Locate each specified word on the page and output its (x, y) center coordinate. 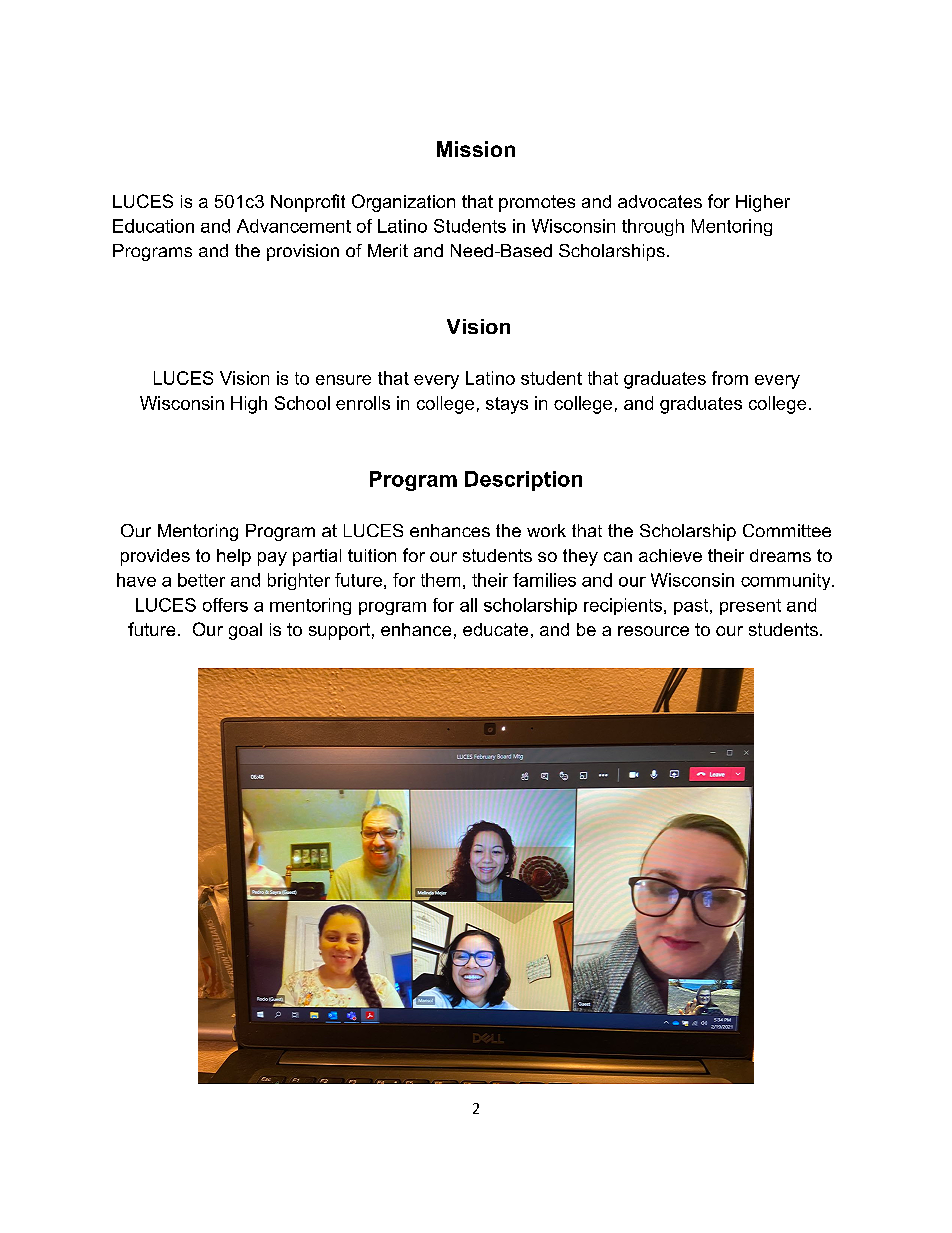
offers (225, 605)
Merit (388, 250)
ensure (343, 380)
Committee (787, 530)
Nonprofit (308, 203)
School (302, 403)
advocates (660, 201)
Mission (476, 149)
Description (523, 481)
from (730, 378)
